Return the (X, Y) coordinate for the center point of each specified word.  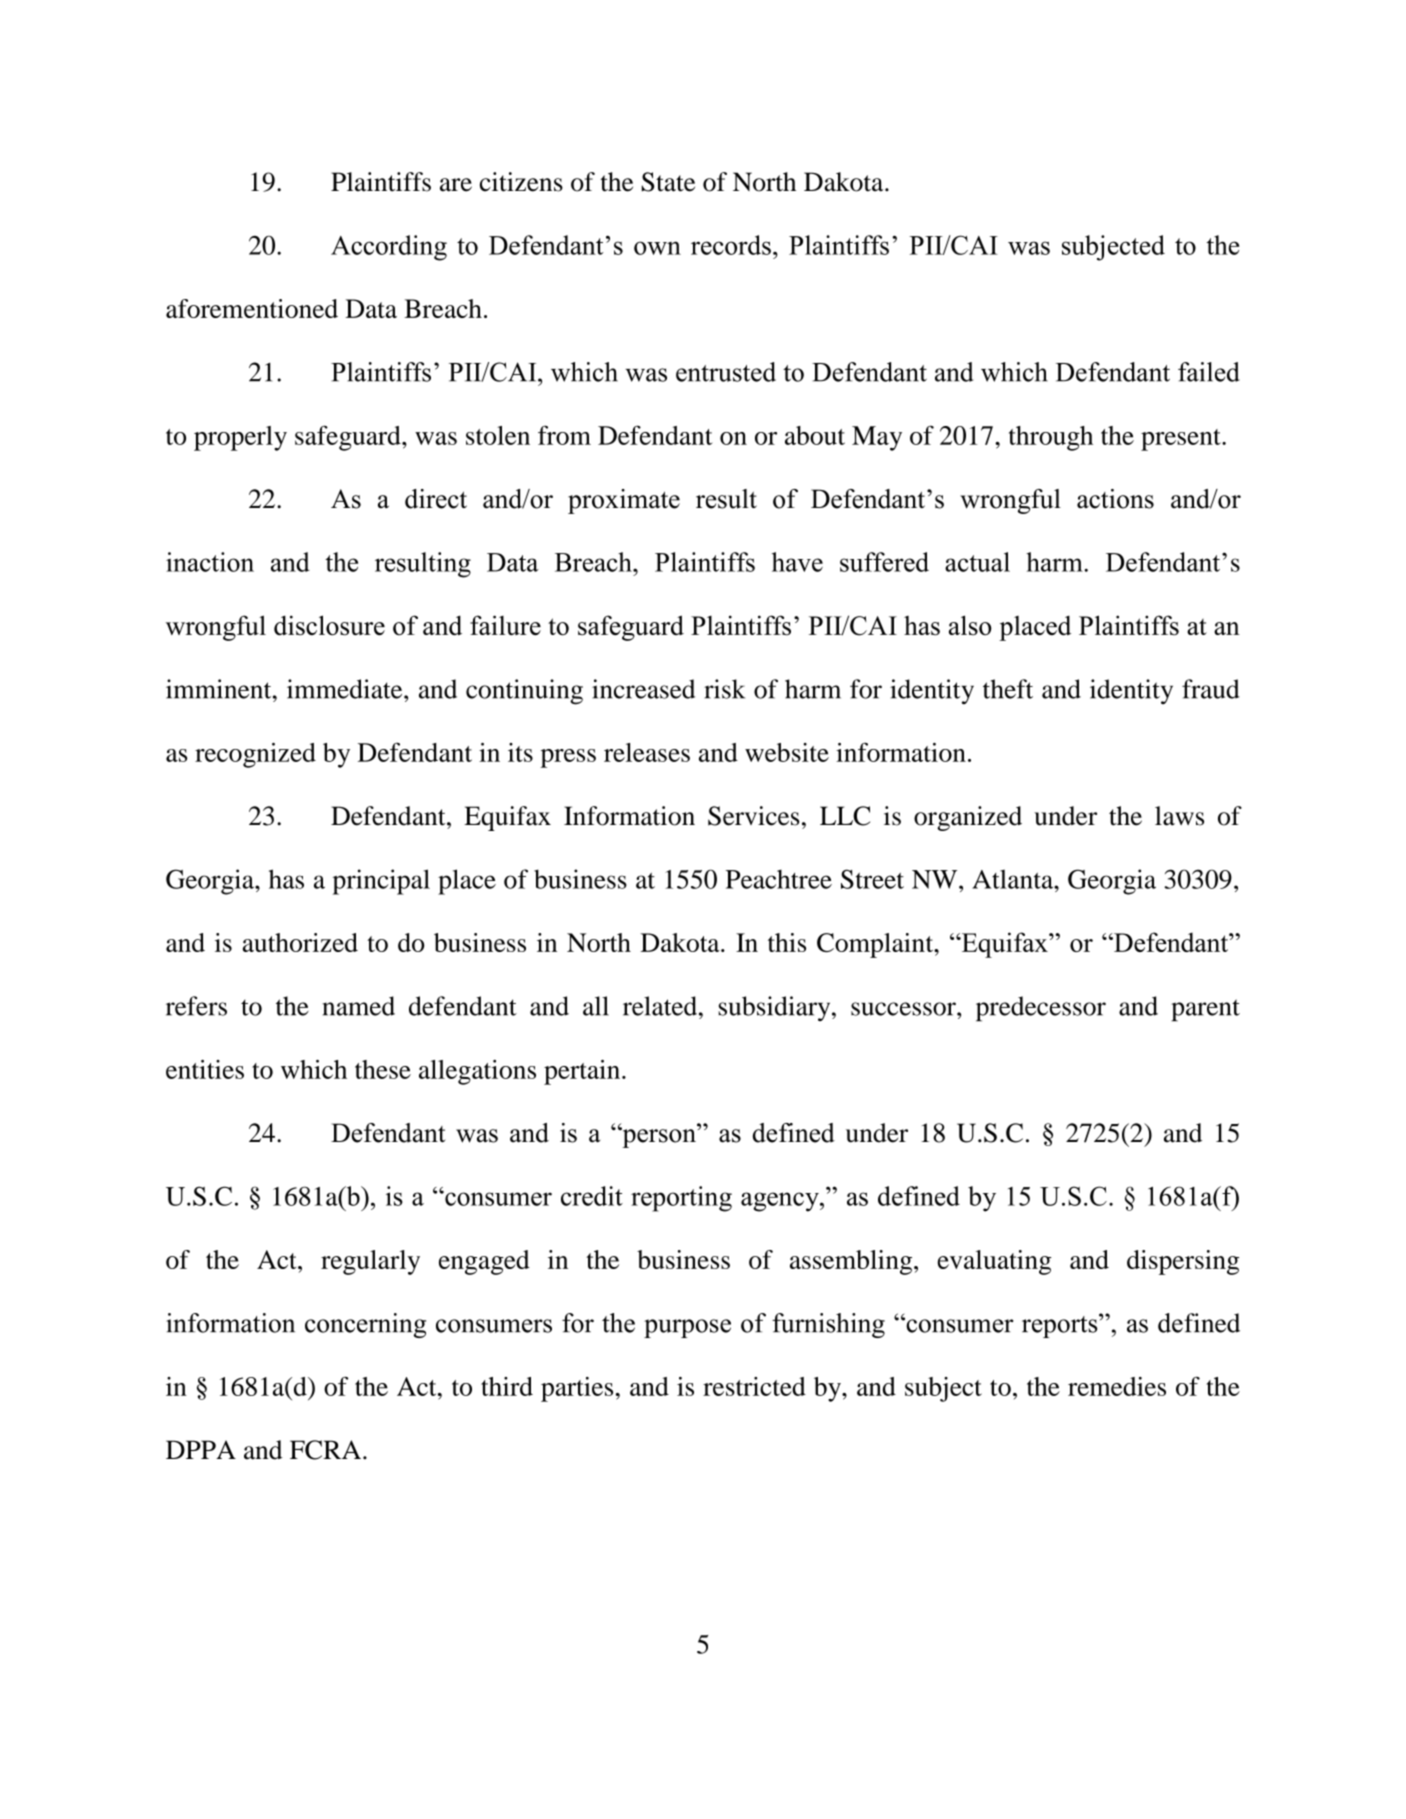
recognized (255, 755)
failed (1209, 372)
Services (754, 816)
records (731, 245)
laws (1179, 816)
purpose (687, 1328)
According (389, 248)
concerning (365, 1325)
